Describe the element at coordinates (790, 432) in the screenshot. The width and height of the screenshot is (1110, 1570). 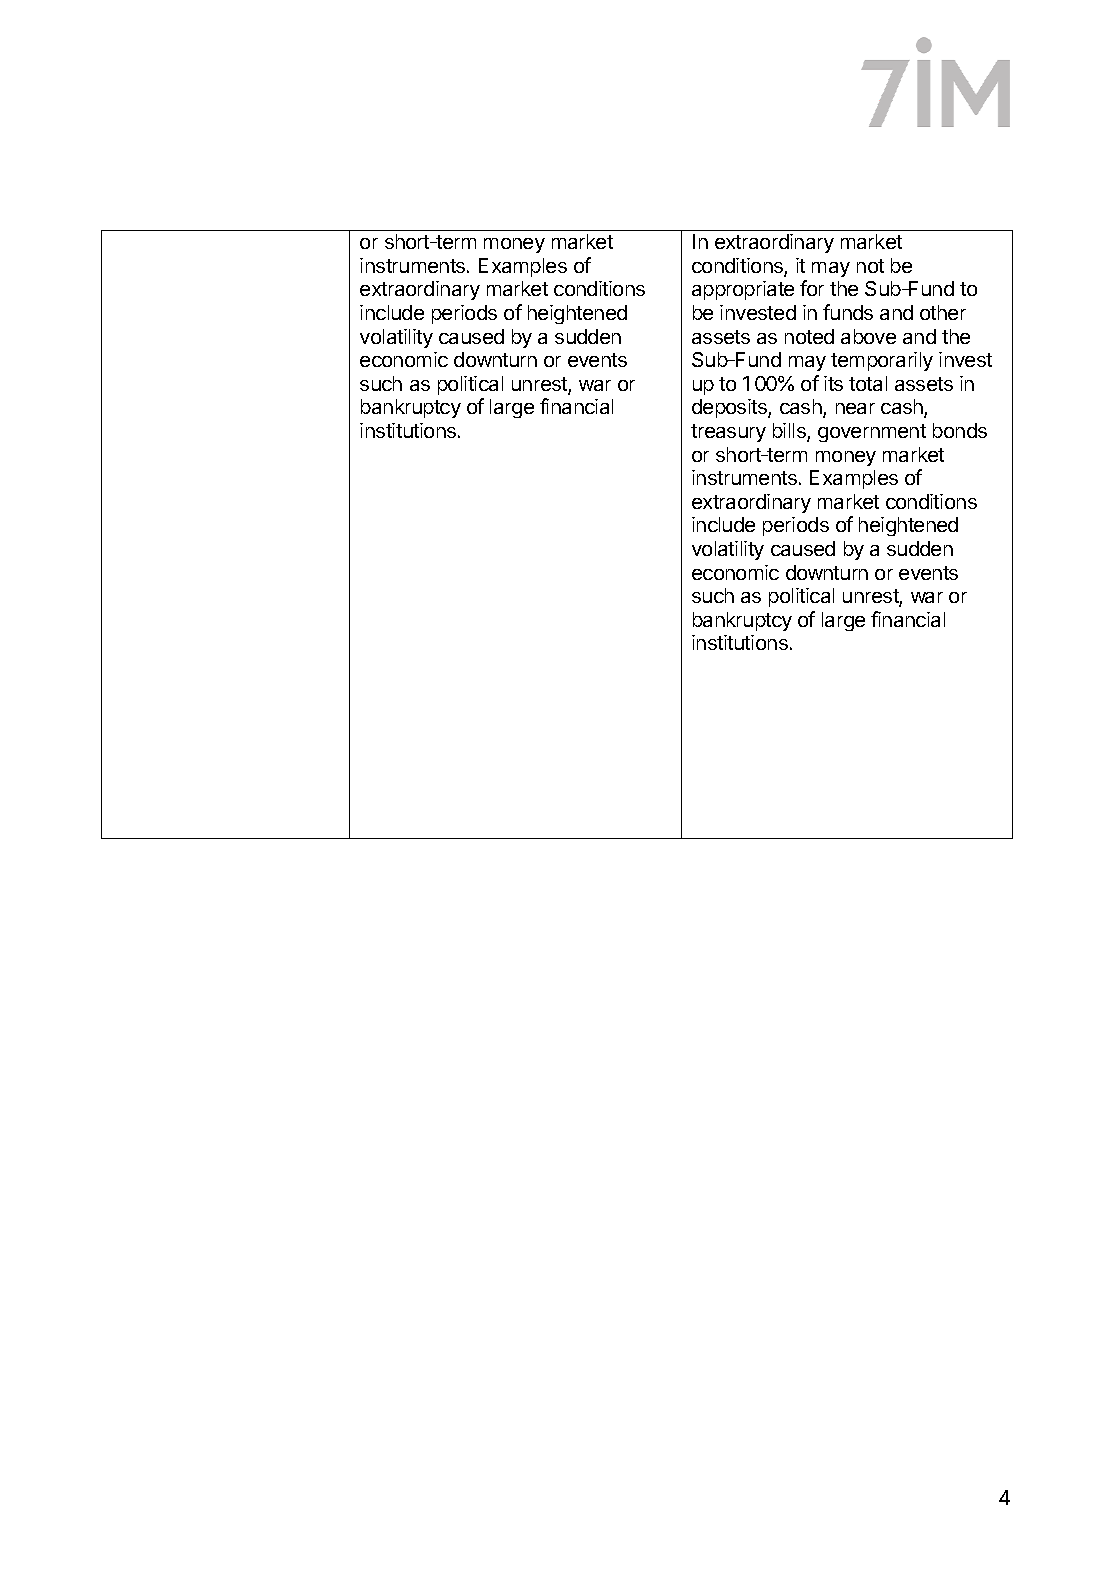
I see `bills` at that location.
